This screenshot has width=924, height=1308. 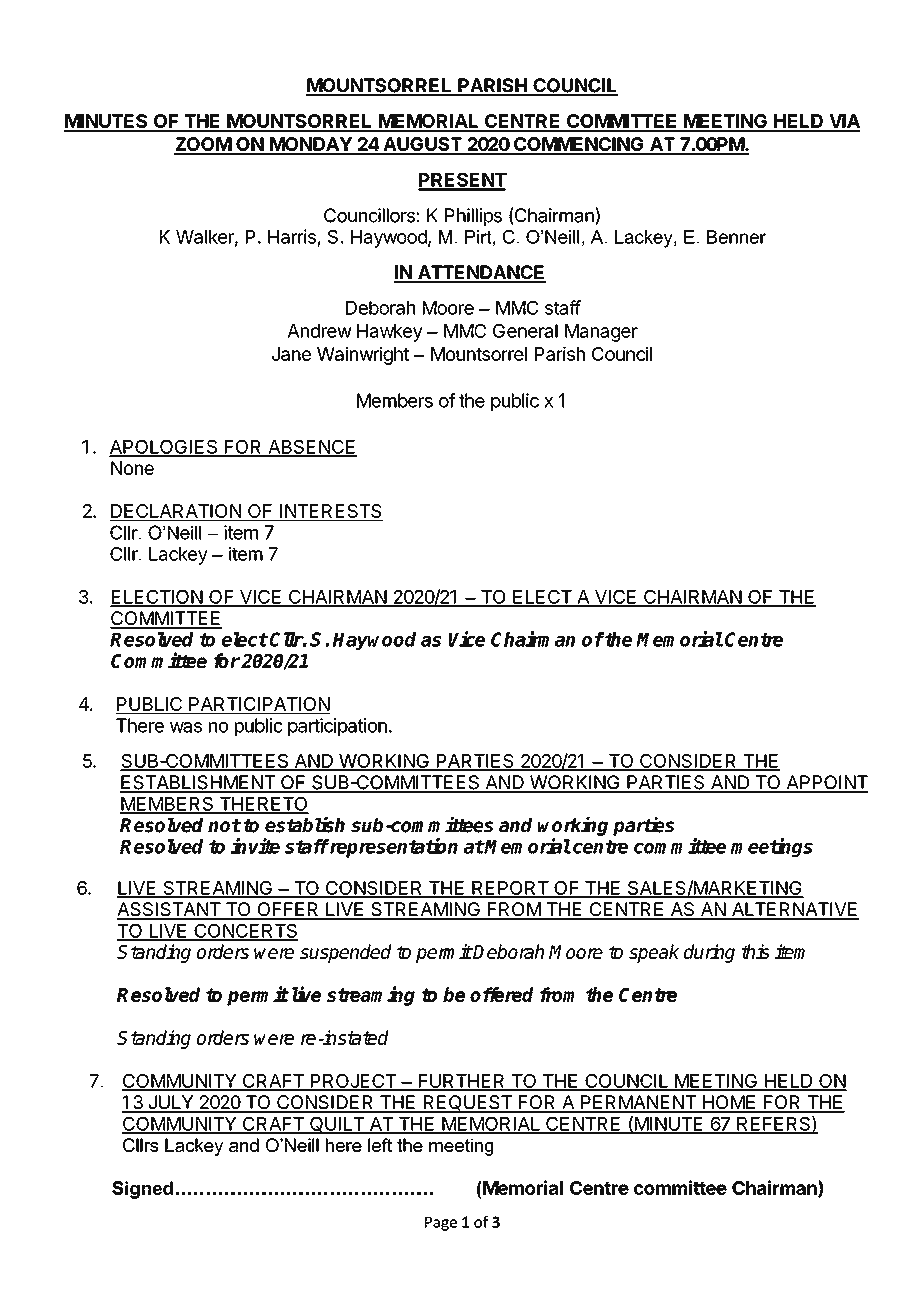 What do you see at coordinates (164, 448) in the screenshot?
I see `APOLOGIES` at bounding box center [164, 448].
